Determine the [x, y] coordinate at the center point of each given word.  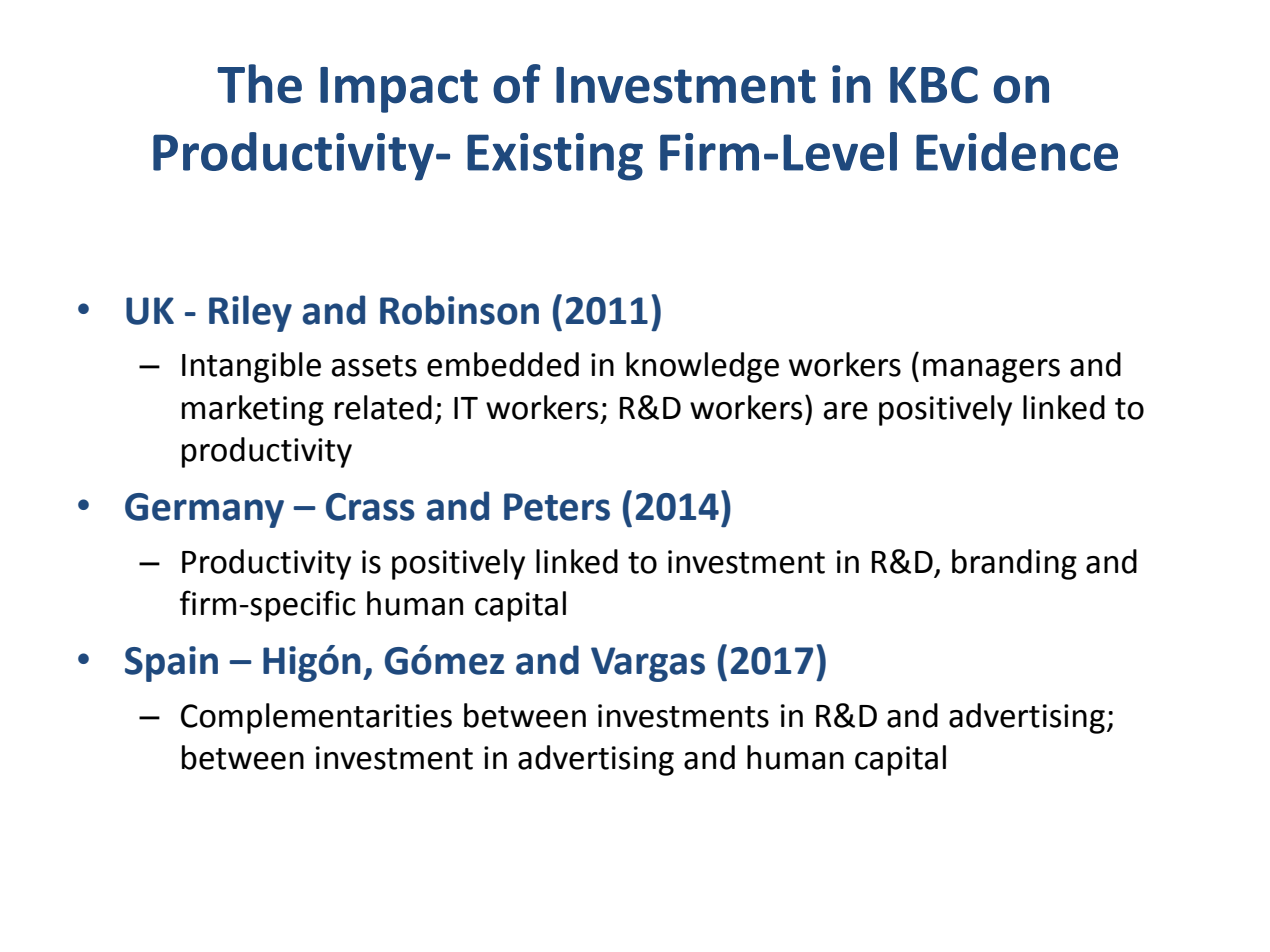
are [846, 411]
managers [991, 371]
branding [1014, 564]
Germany [204, 510]
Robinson [459, 310]
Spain [171, 664]
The [259, 84]
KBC [934, 84]
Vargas [648, 664]
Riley [250, 313]
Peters [557, 507]
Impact [399, 90]
